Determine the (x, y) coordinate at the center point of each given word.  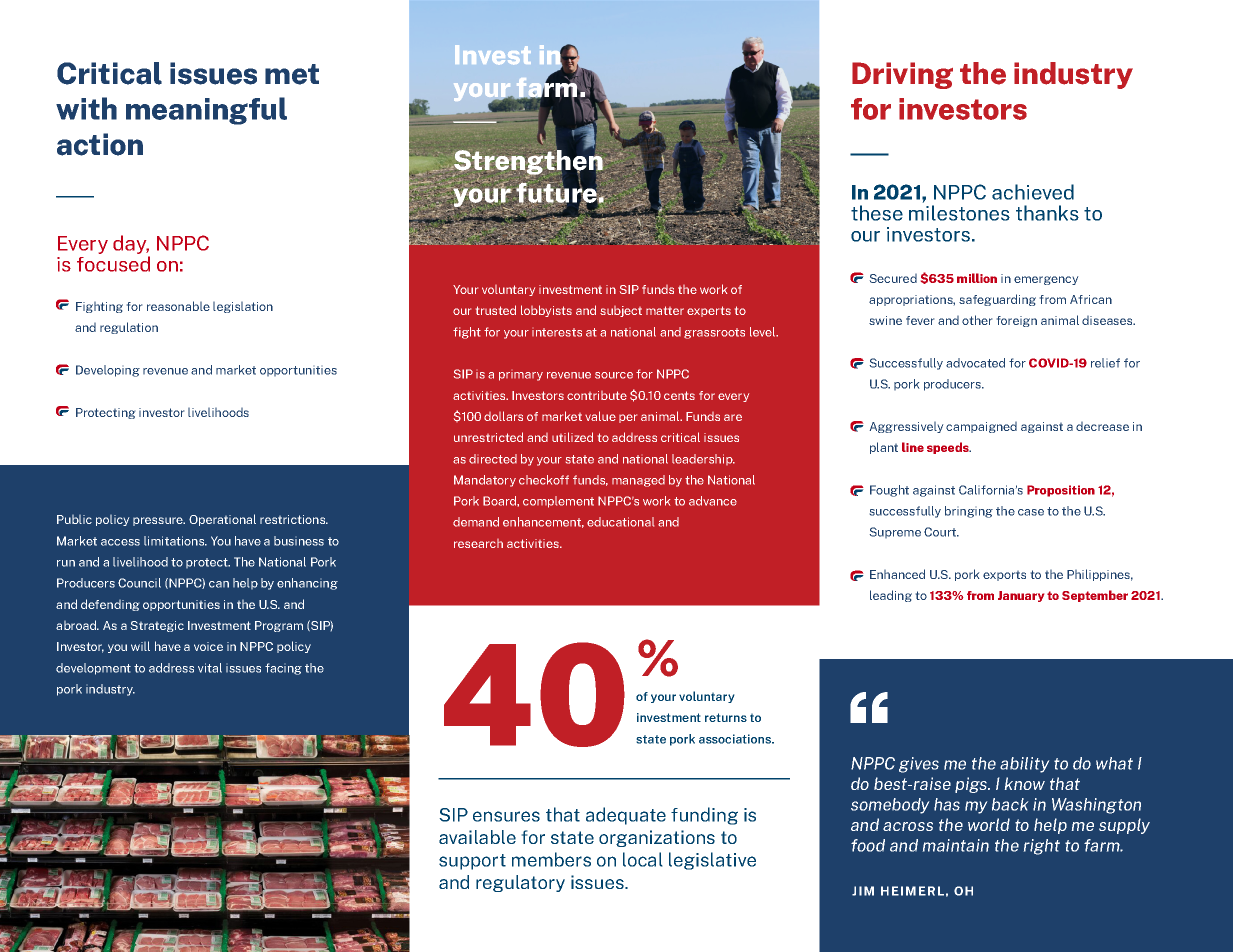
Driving (902, 75)
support (472, 862)
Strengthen (527, 162)
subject (621, 311)
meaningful (206, 111)
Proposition (1061, 491)
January (1021, 596)
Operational (222, 520)
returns (726, 717)
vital (210, 668)
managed (638, 481)
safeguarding (997, 300)
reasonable (178, 306)
